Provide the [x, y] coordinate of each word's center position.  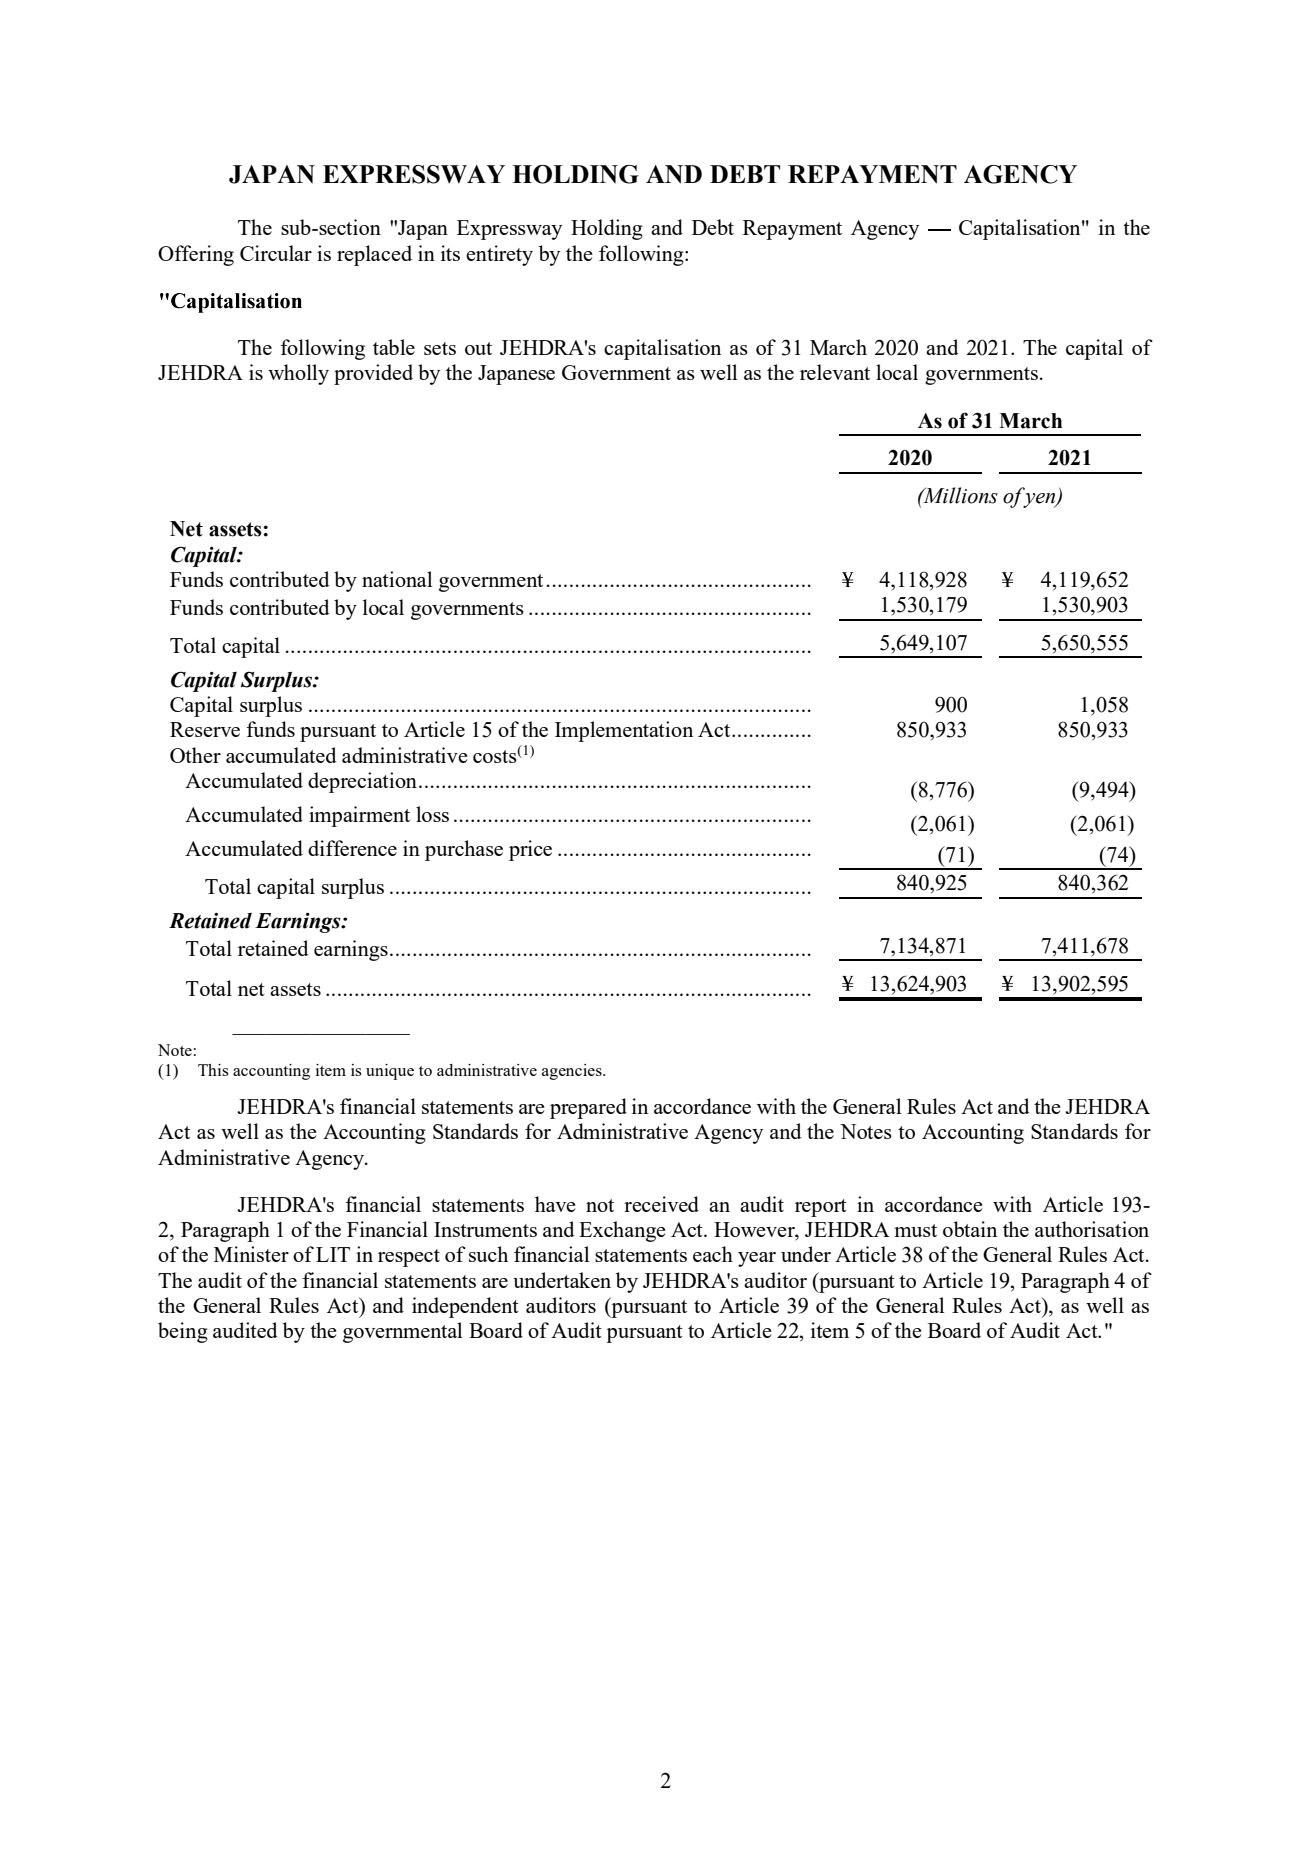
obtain [970, 1229]
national [397, 579]
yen [1040, 500]
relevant [835, 372]
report [821, 1208]
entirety [499, 255]
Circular [276, 253]
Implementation [624, 731]
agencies [573, 1072]
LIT [333, 1254]
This [213, 1070]
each [713, 1254]
